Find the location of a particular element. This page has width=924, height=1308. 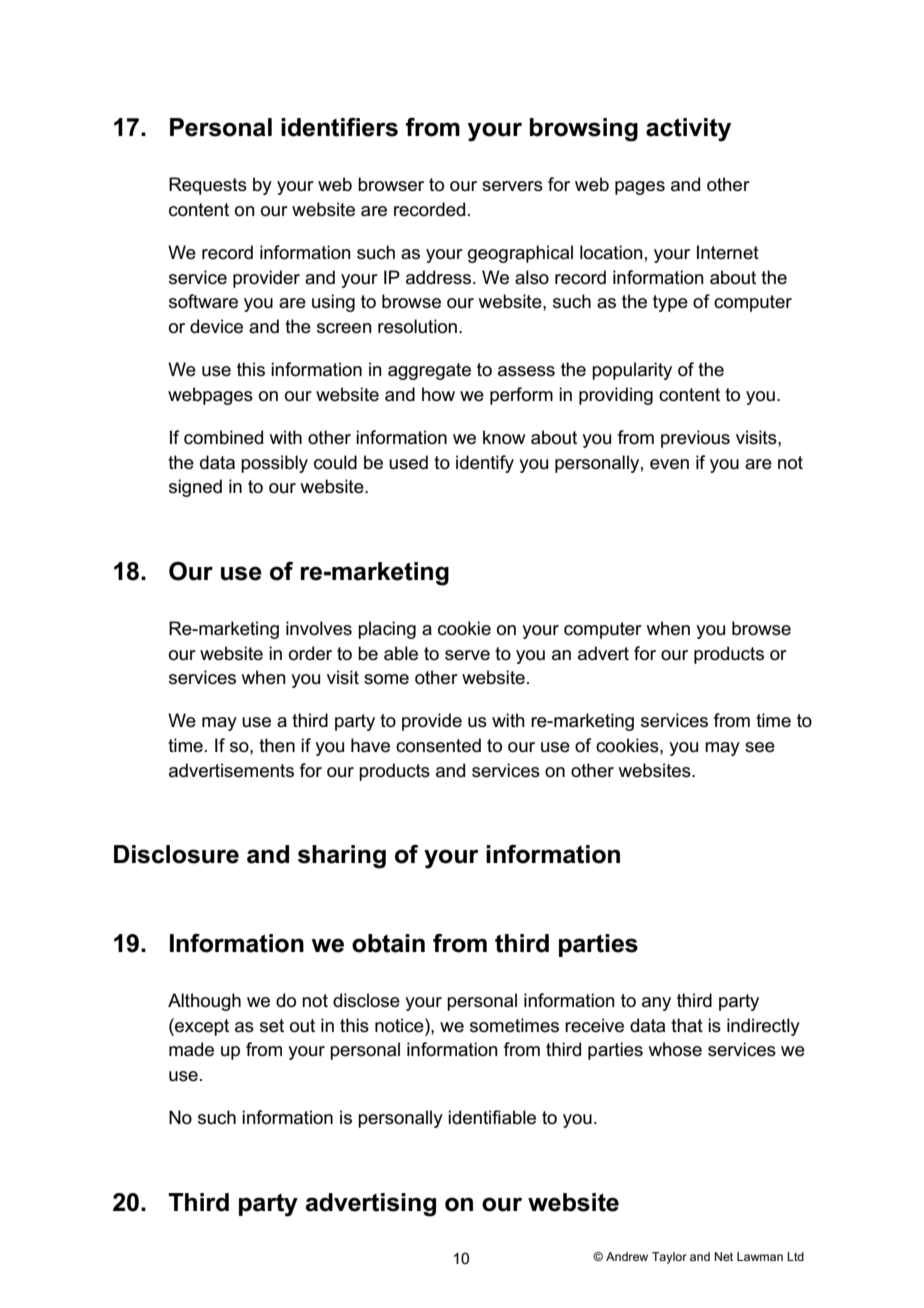

consented is located at coordinates (438, 745).
